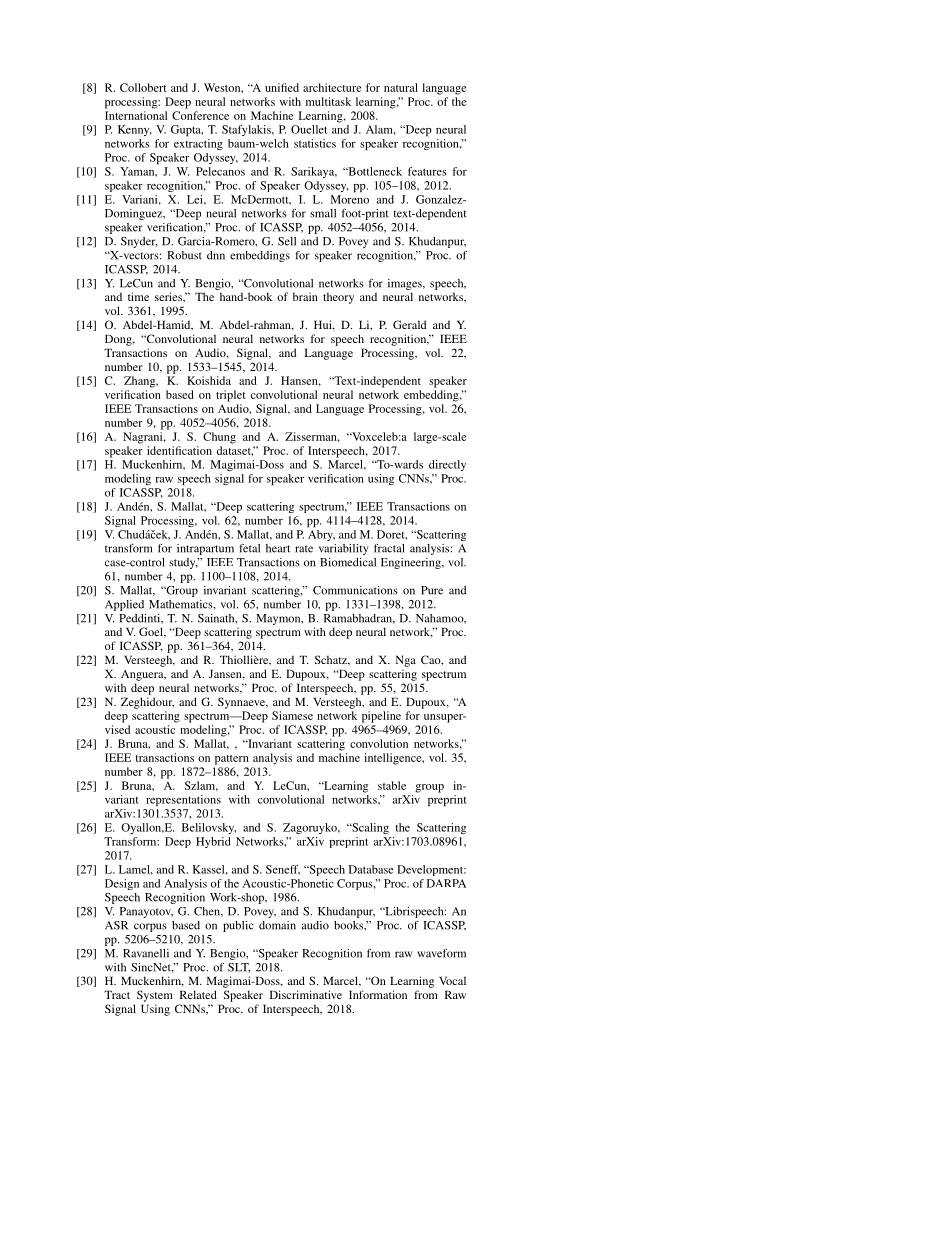 Image resolution: width=952 pixels, height=1233 pixels. I want to click on Goel, so click(152, 632).
